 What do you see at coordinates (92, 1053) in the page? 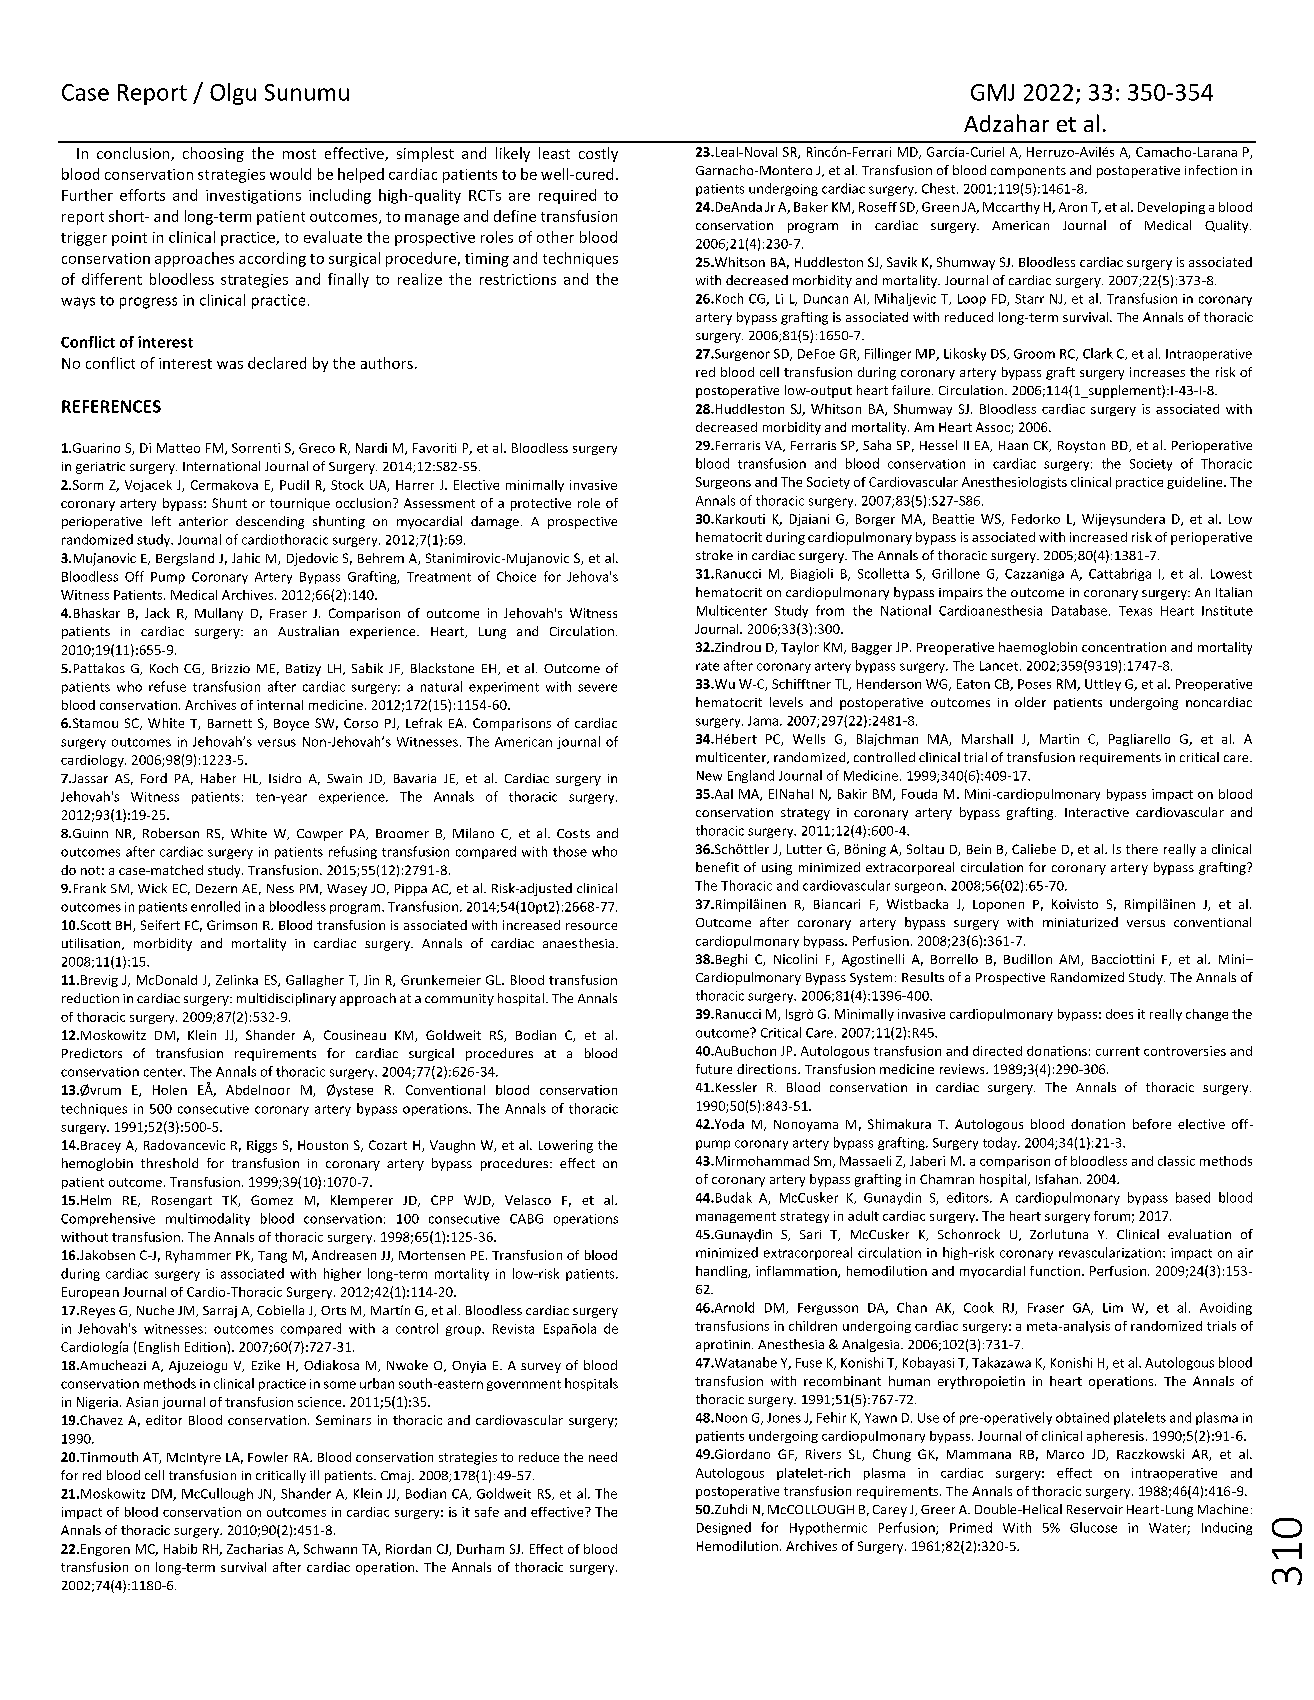
I see `Predictors` at bounding box center [92, 1053].
